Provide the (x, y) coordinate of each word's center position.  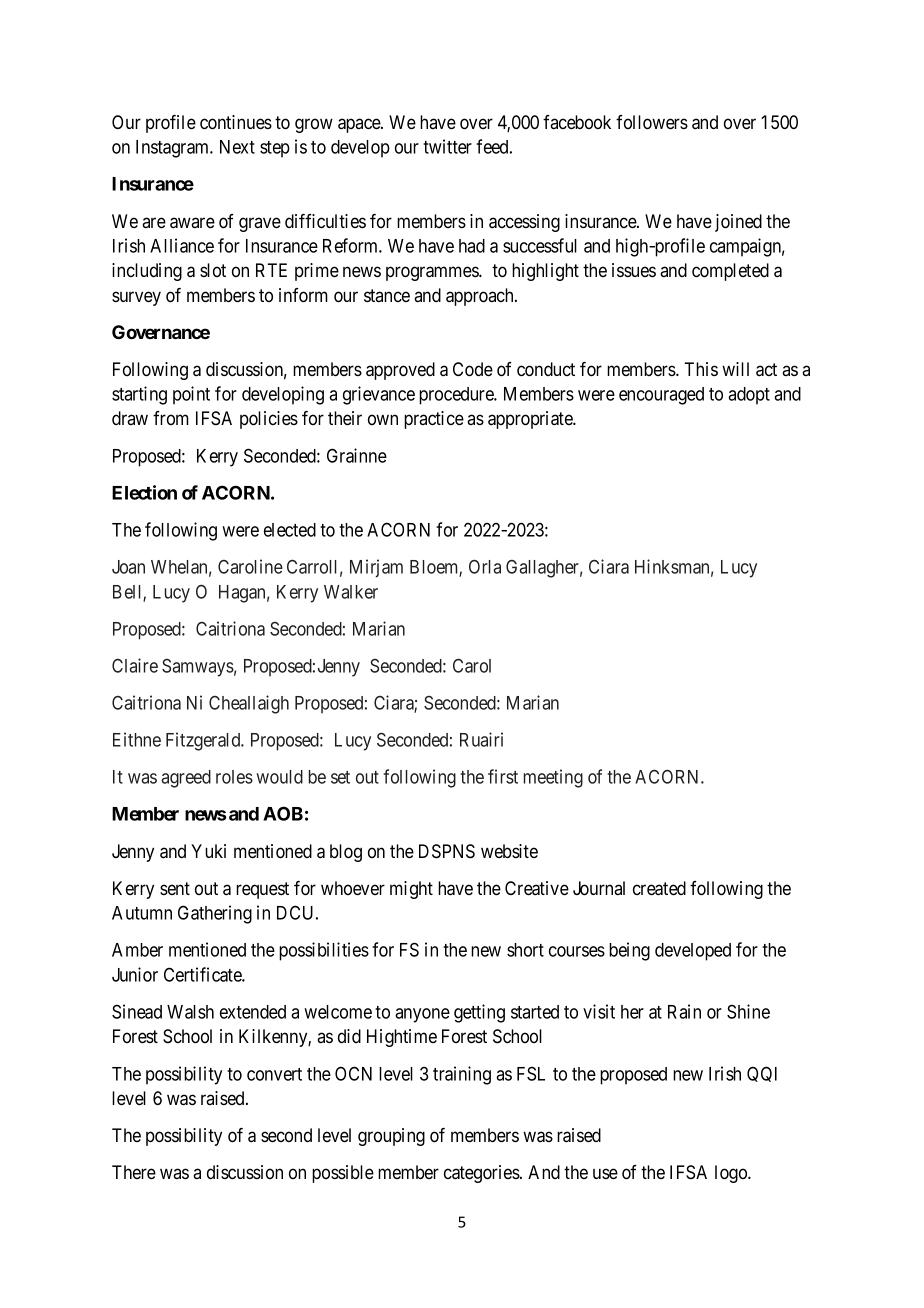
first (503, 776)
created (659, 888)
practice (434, 420)
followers (652, 122)
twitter (447, 146)
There (134, 1172)
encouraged (661, 396)
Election (144, 492)
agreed (186, 779)
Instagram (174, 149)
